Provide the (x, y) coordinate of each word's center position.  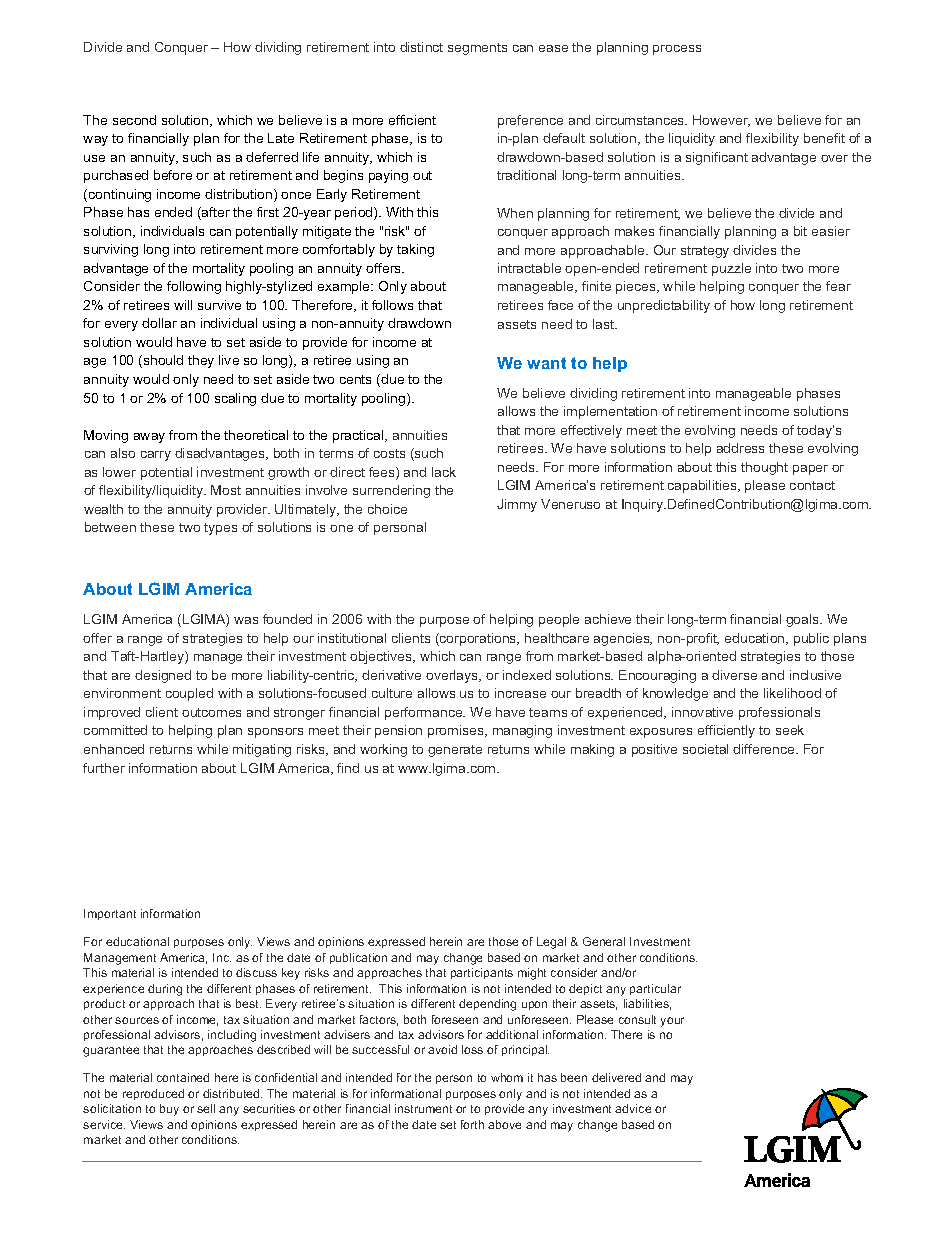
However (721, 121)
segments (477, 49)
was (246, 620)
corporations (478, 639)
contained (183, 1077)
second (134, 120)
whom (507, 1077)
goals (803, 620)
